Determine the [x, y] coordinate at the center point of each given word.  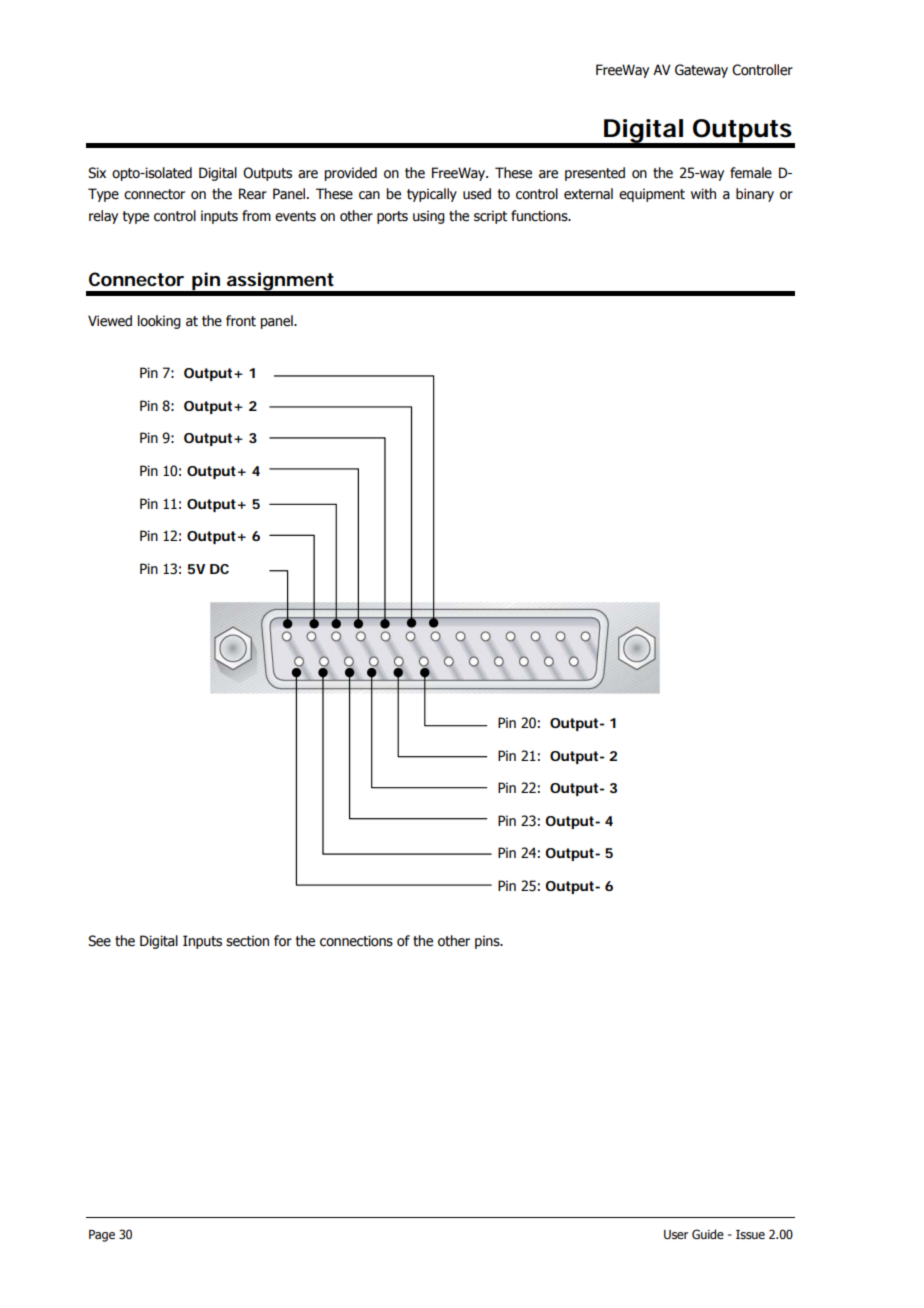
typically [432, 195]
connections [356, 941]
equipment [652, 195]
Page [102, 1236]
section [247, 941]
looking [159, 322]
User [676, 1235]
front [241, 321]
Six [97, 173]
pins [488, 942]
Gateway [701, 71]
